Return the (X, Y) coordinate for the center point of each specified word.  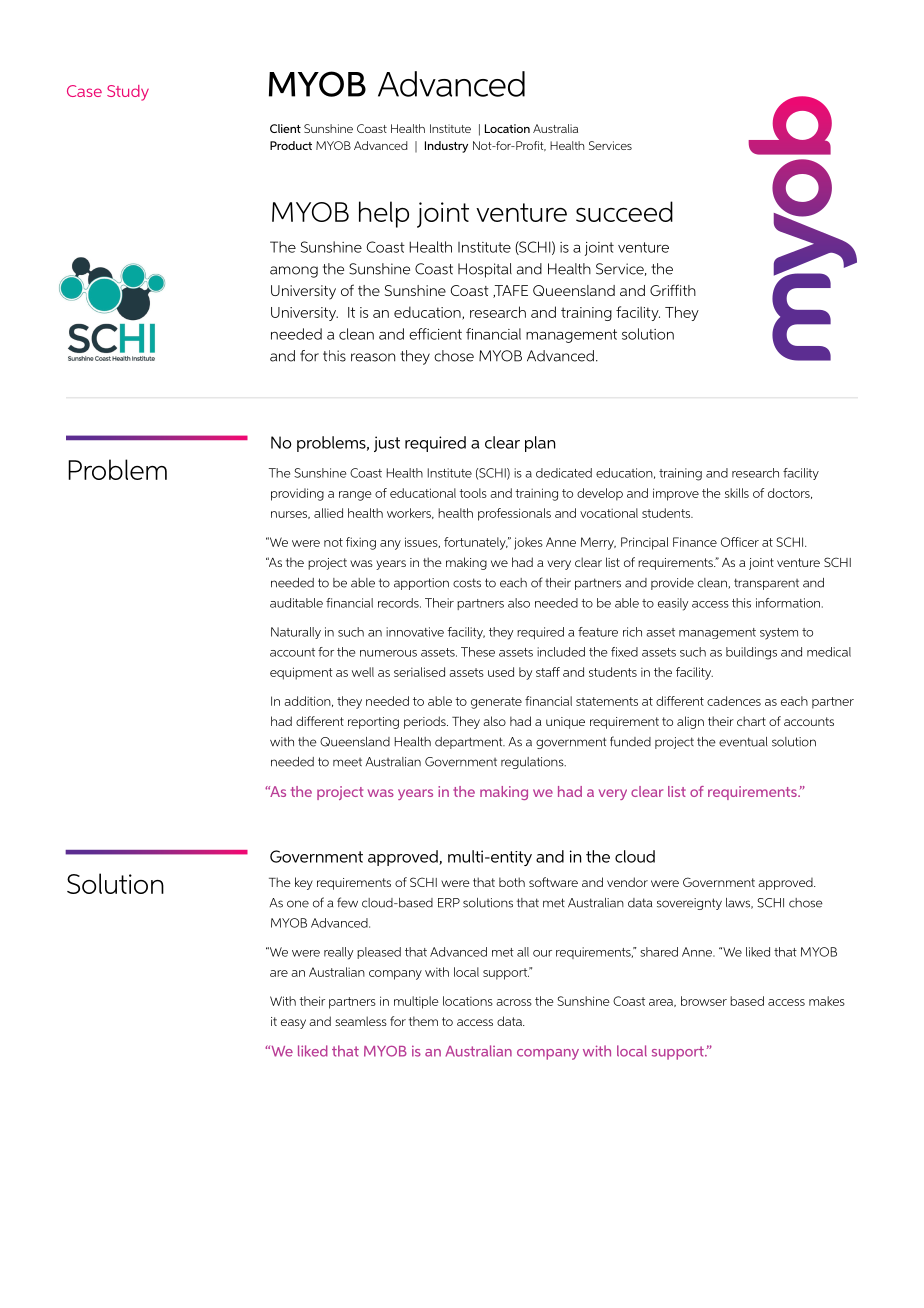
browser (704, 1001)
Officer (740, 542)
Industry (446, 147)
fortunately (476, 543)
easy (293, 1024)
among (294, 272)
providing (297, 494)
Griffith (673, 290)
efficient (435, 334)
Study (128, 93)
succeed (624, 211)
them (423, 1021)
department (470, 743)
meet (347, 762)
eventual (743, 742)
